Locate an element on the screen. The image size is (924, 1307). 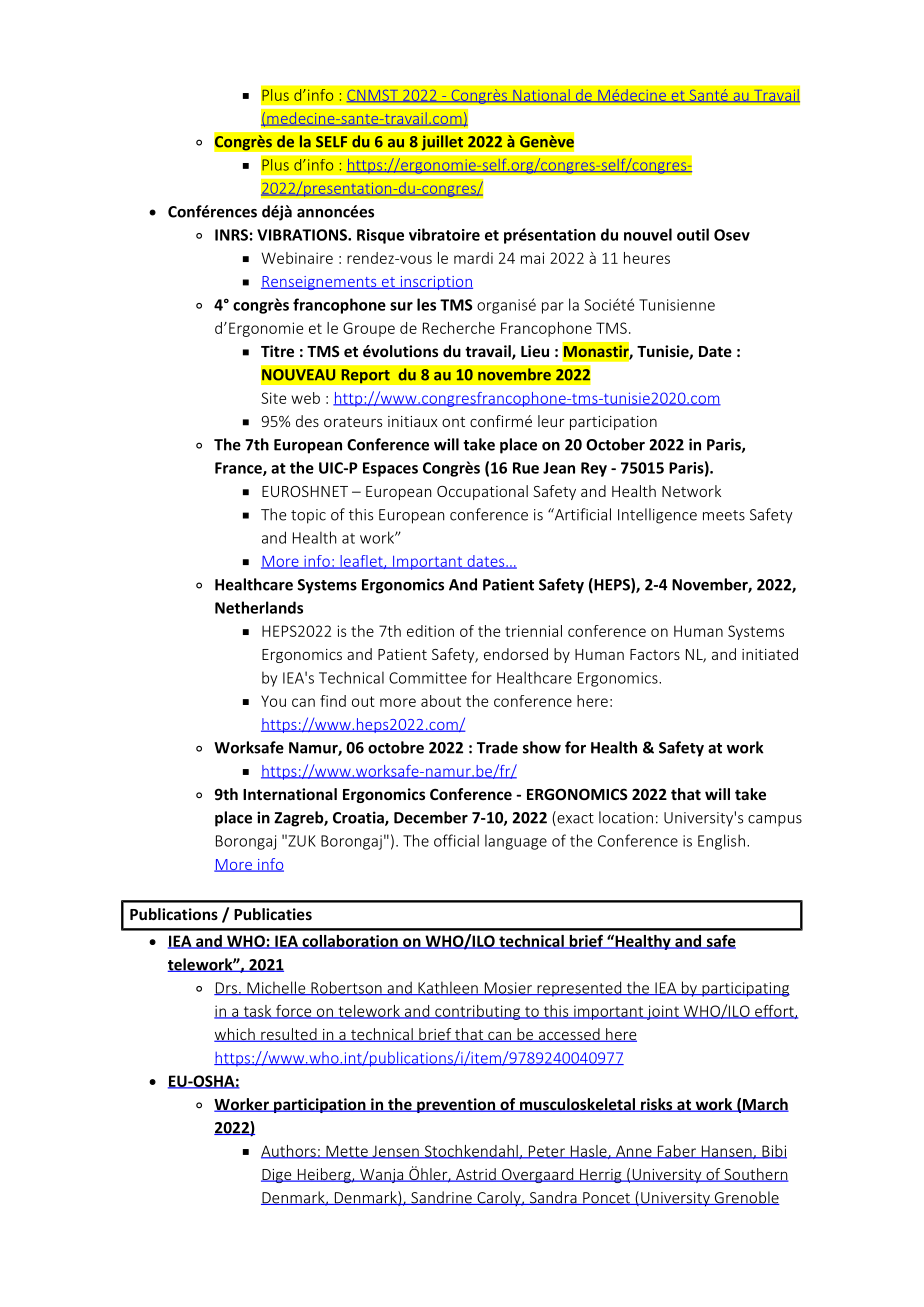
mardi is located at coordinates (473, 258).
